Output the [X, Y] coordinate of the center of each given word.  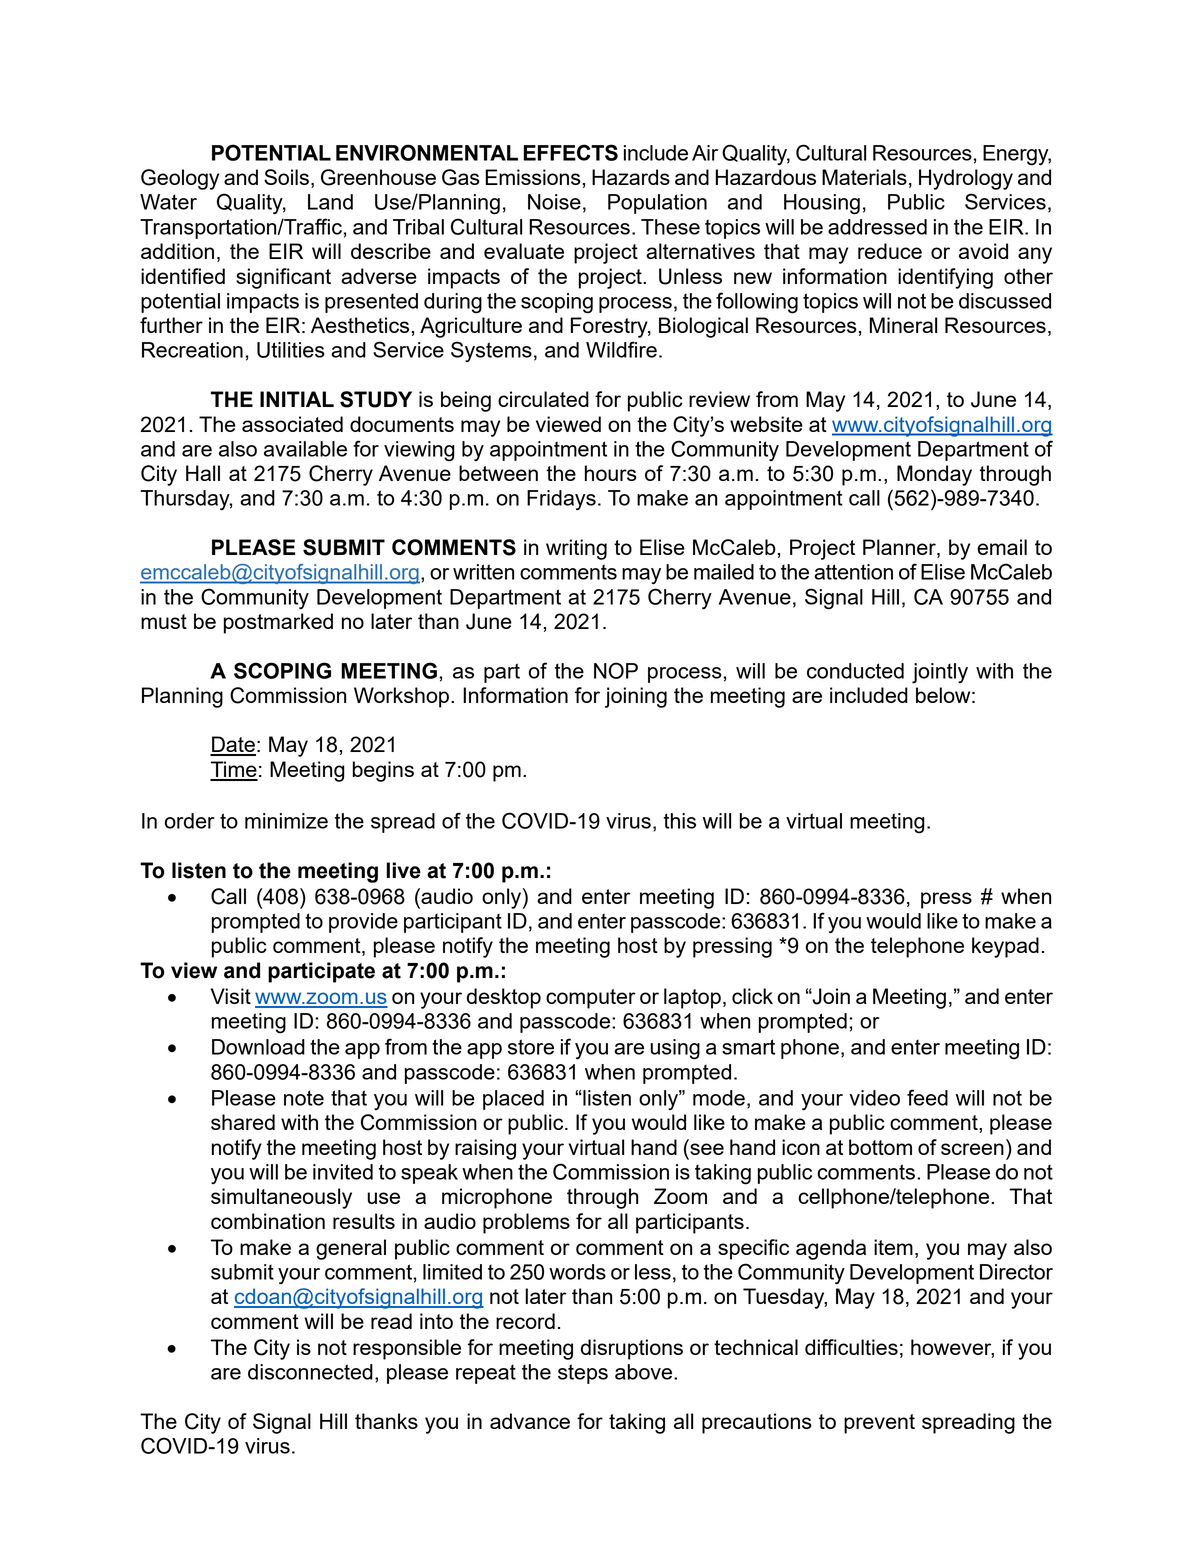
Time [234, 770]
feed [927, 1097]
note [304, 1098]
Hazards [631, 177]
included [869, 695]
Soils [286, 177]
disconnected [310, 1372]
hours [611, 473]
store [531, 1047]
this [680, 821]
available [305, 449]
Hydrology [966, 179]
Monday [934, 475]
